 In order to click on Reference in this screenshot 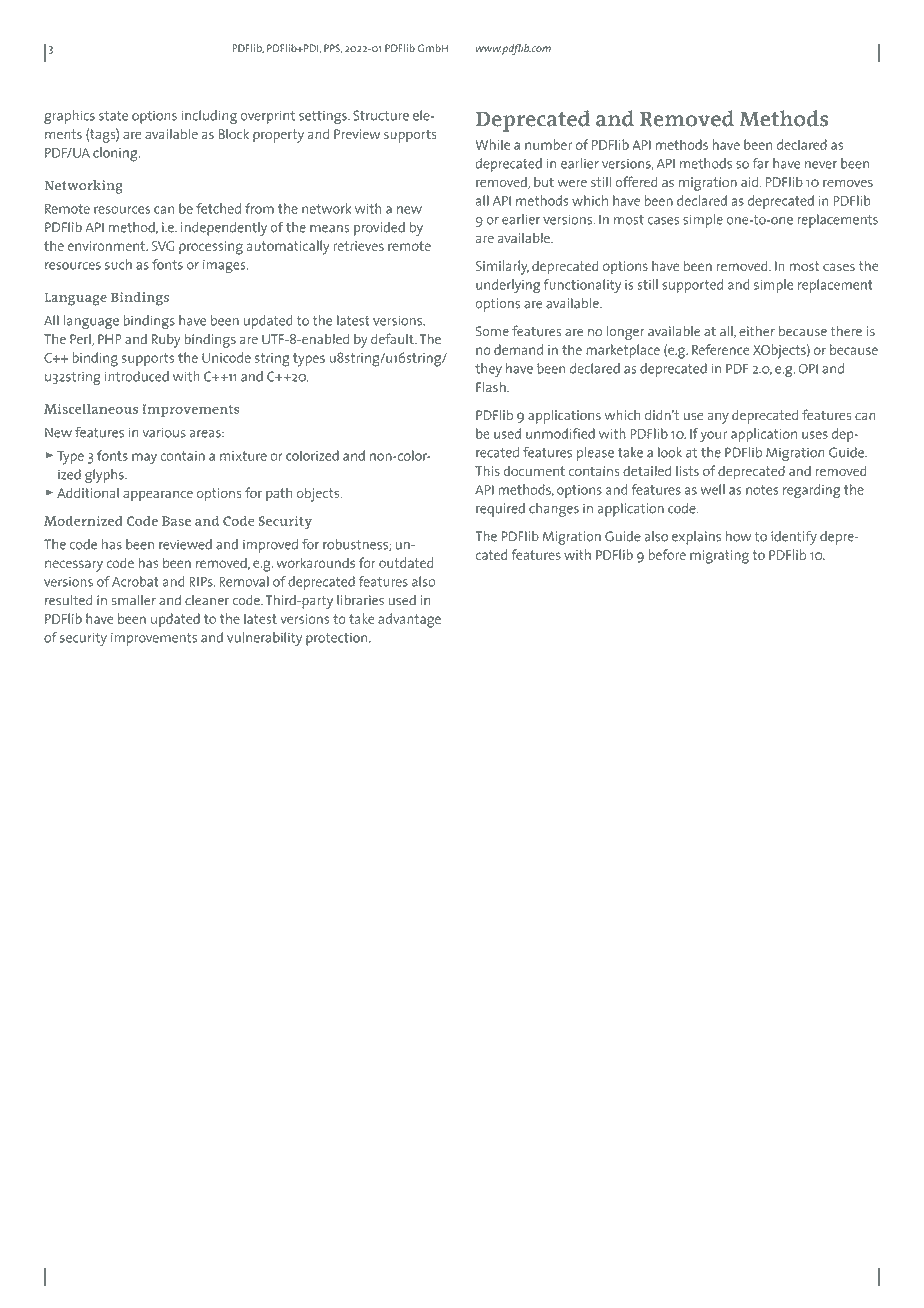, I will do `click(720, 349)`.
